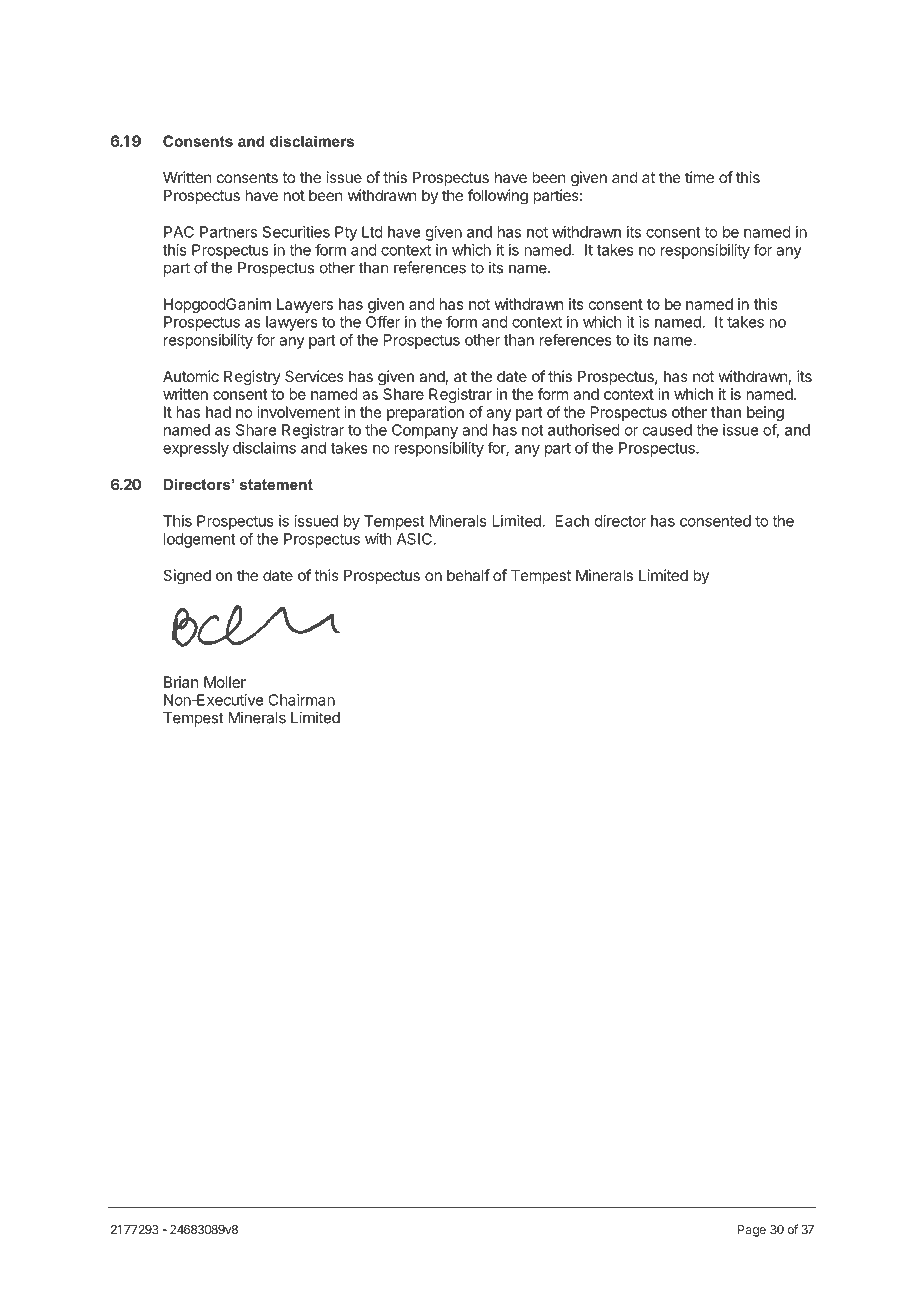 The image size is (924, 1308). What do you see at coordinates (572, 521) in the screenshot?
I see `Each` at bounding box center [572, 521].
